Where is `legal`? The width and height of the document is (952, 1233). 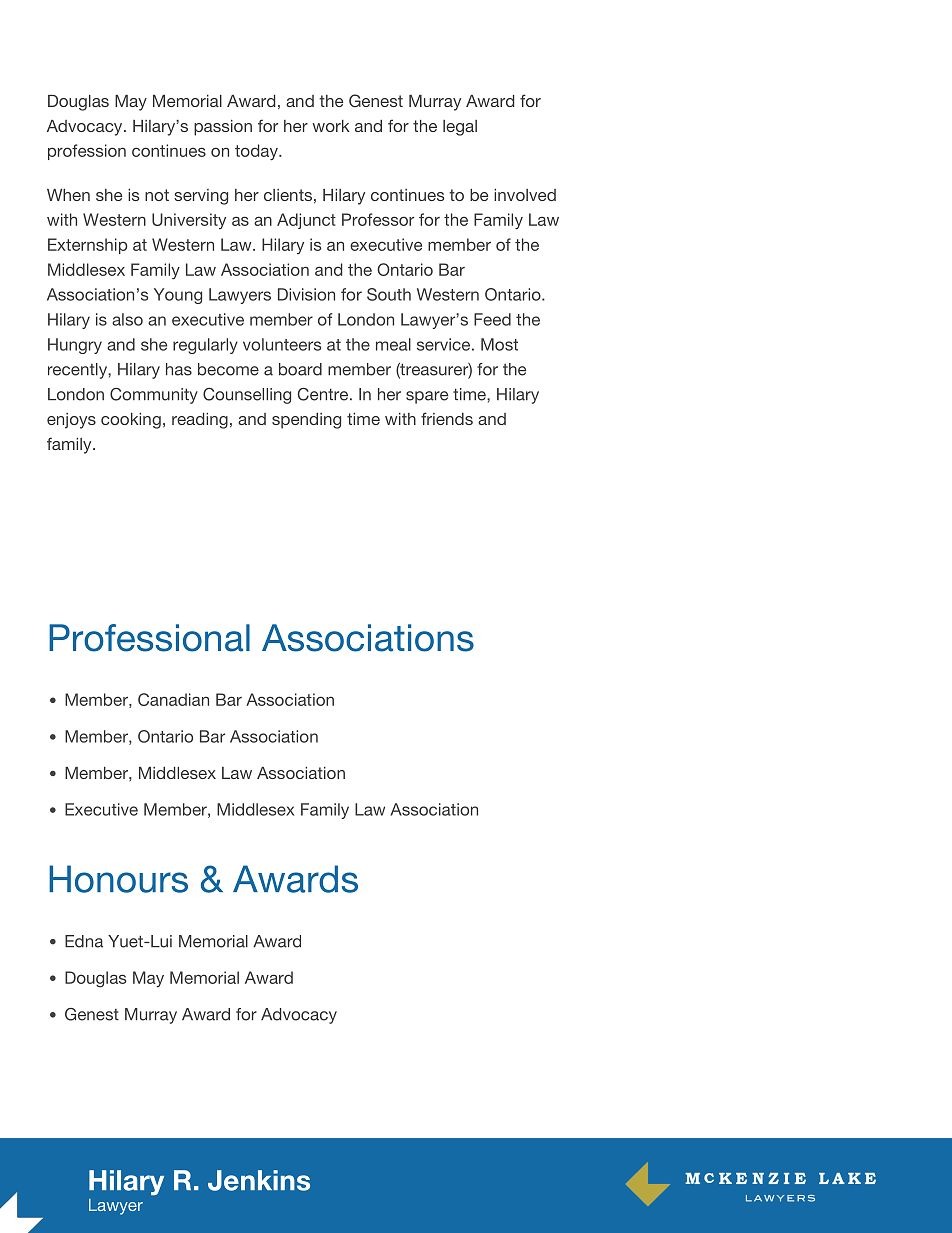
legal is located at coordinates (460, 128).
